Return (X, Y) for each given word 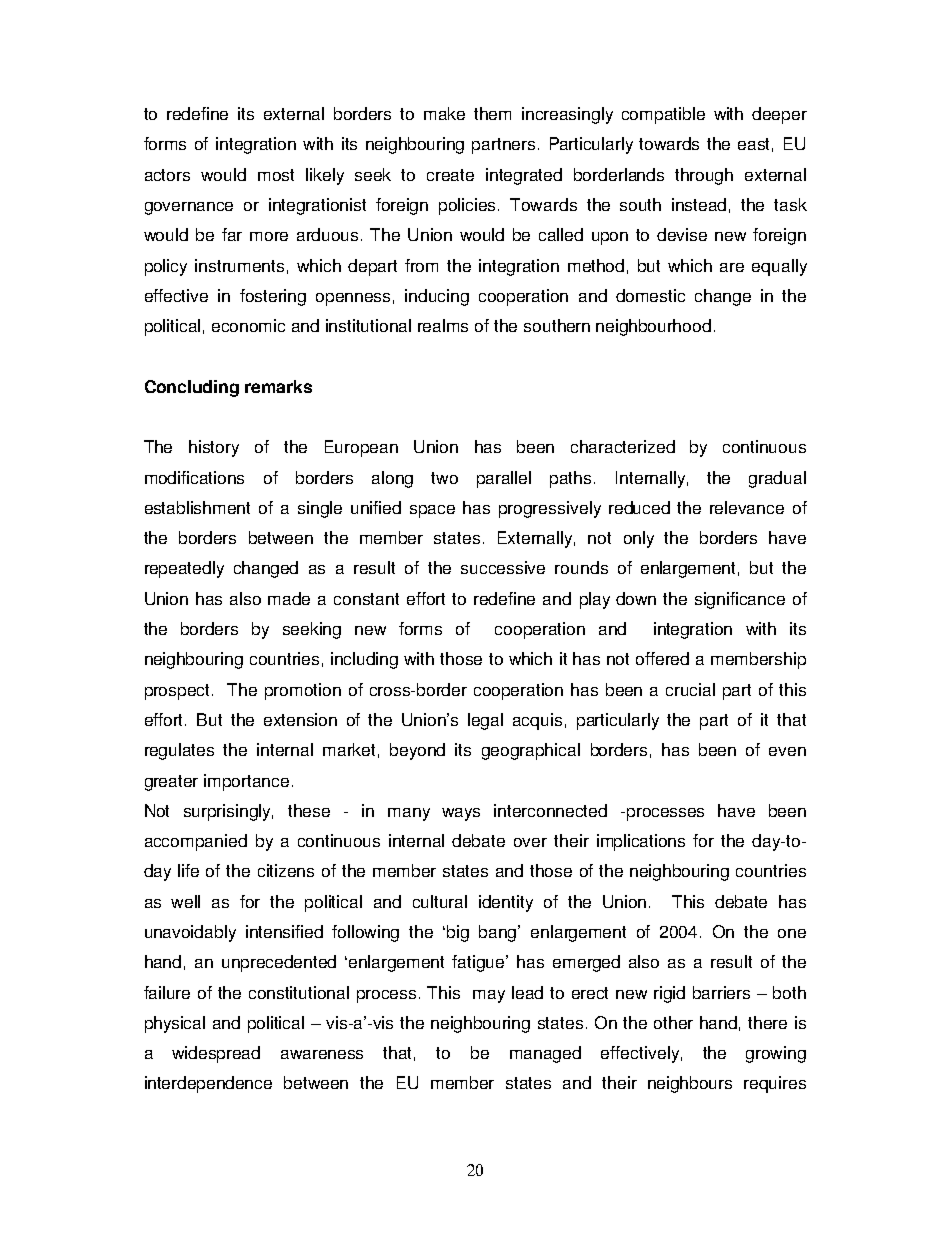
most (276, 175)
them (492, 113)
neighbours (690, 1084)
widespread (216, 1054)
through (704, 176)
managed (545, 1054)
